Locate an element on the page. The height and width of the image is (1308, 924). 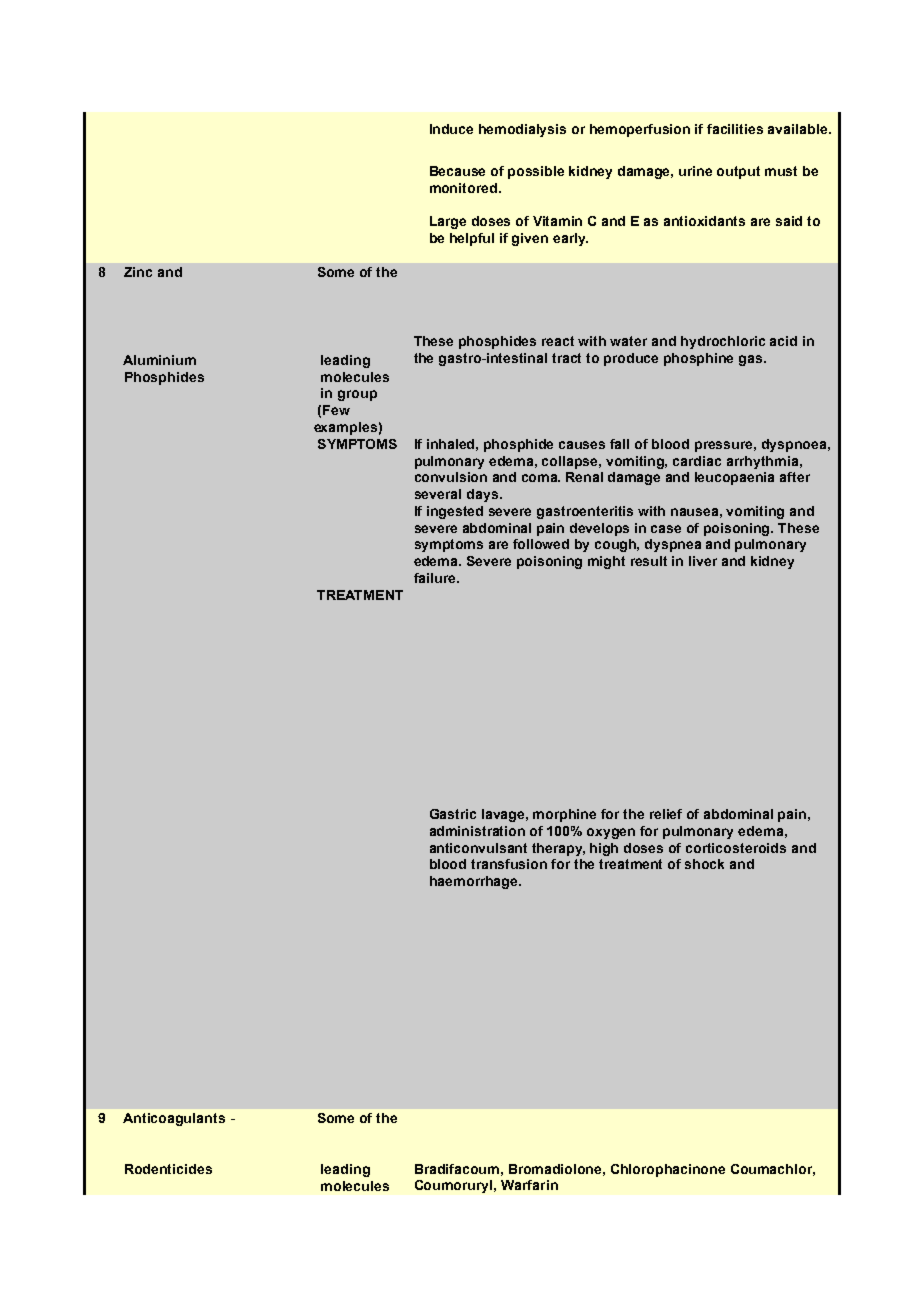
Rodenticides is located at coordinates (168, 1169).
